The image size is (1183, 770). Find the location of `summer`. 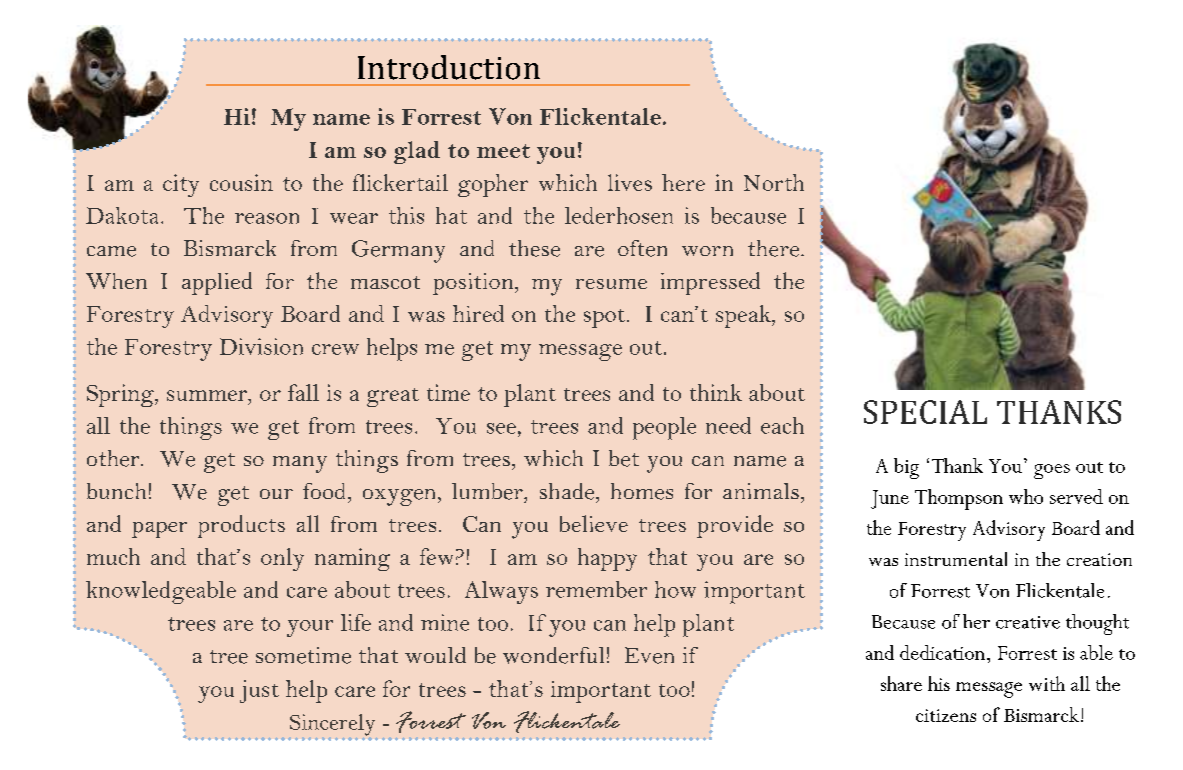

summer is located at coordinates (208, 395).
